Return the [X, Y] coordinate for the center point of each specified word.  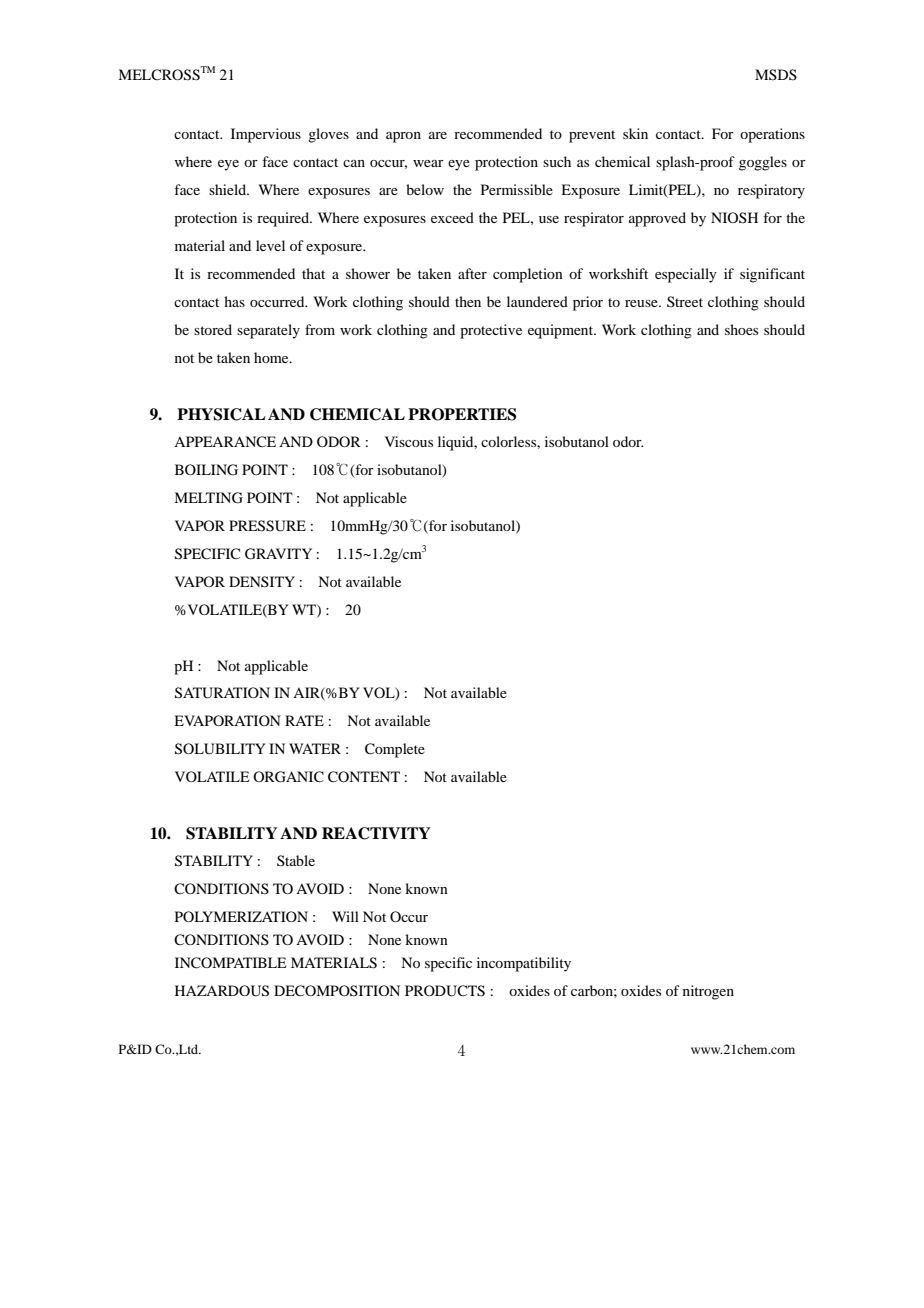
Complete [395, 750]
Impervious [266, 135]
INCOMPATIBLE [230, 963]
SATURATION [222, 693]
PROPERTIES [462, 414]
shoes [741, 329]
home [272, 357]
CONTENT [364, 777]
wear [428, 163]
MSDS [776, 74]
